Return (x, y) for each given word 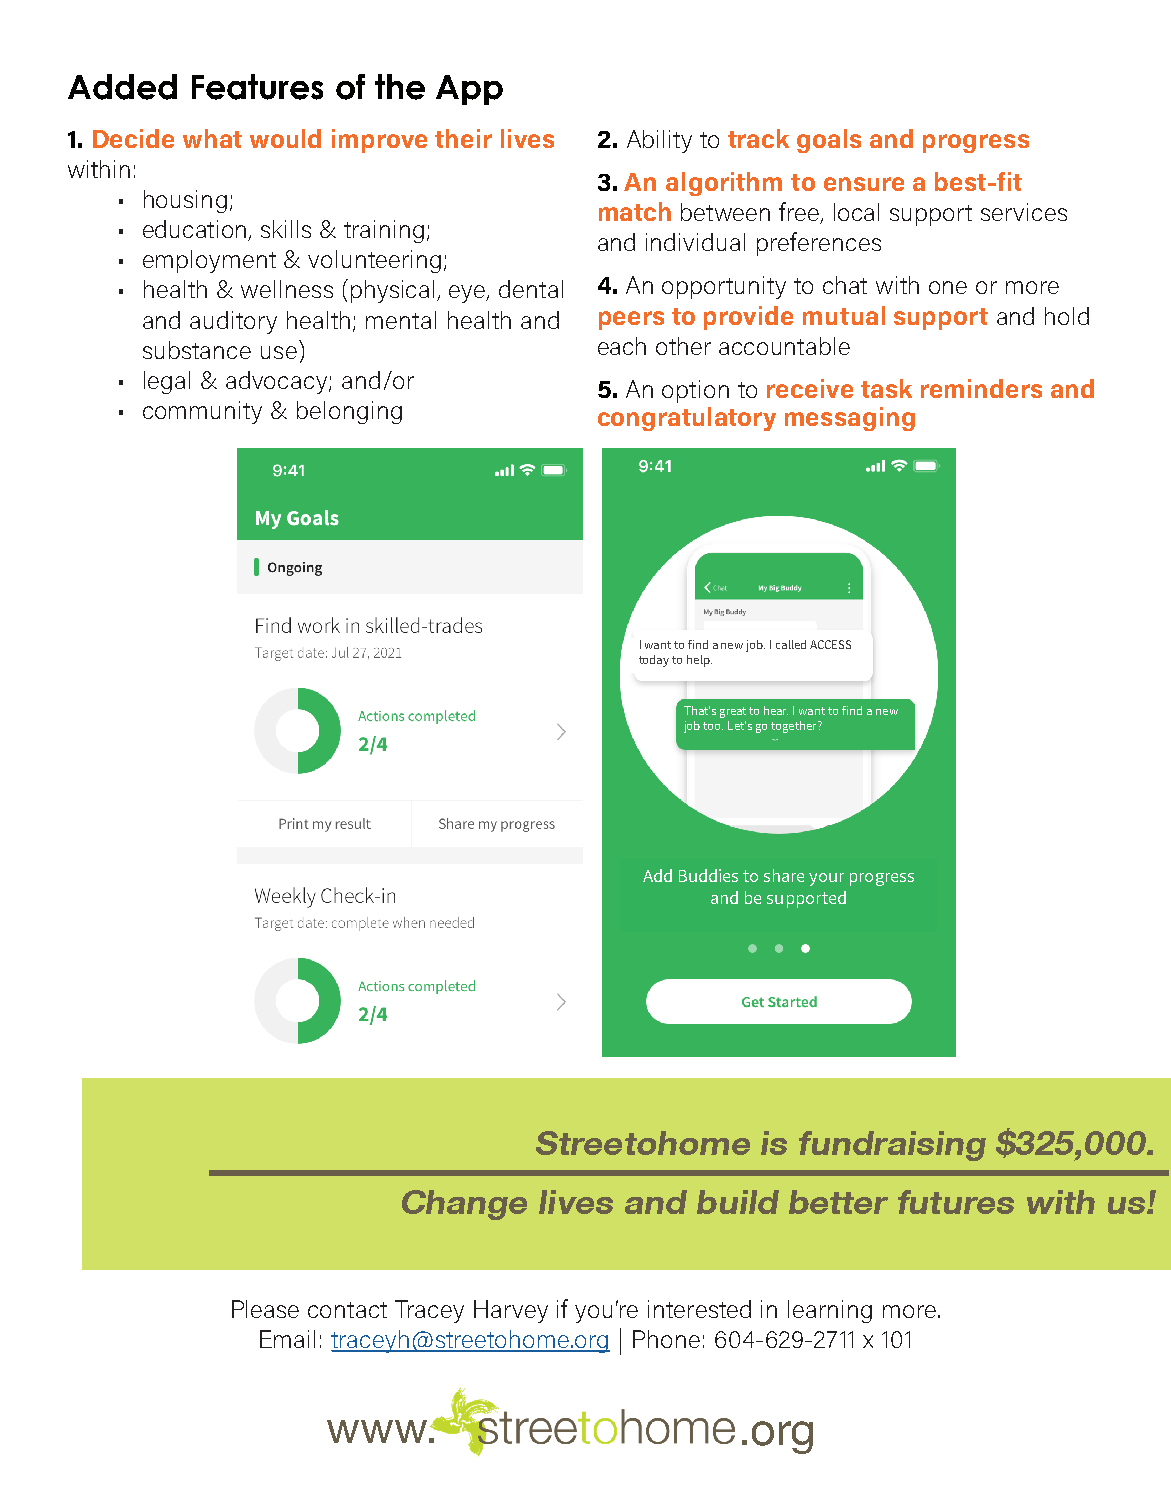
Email (287, 1339)
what (212, 138)
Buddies (708, 875)
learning (830, 1311)
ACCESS (830, 644)
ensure (864, 184)
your (826, 879)
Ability (659, 141)
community (202, 412)
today (654, 661)
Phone (666, 1339)
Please (265, 1309)
